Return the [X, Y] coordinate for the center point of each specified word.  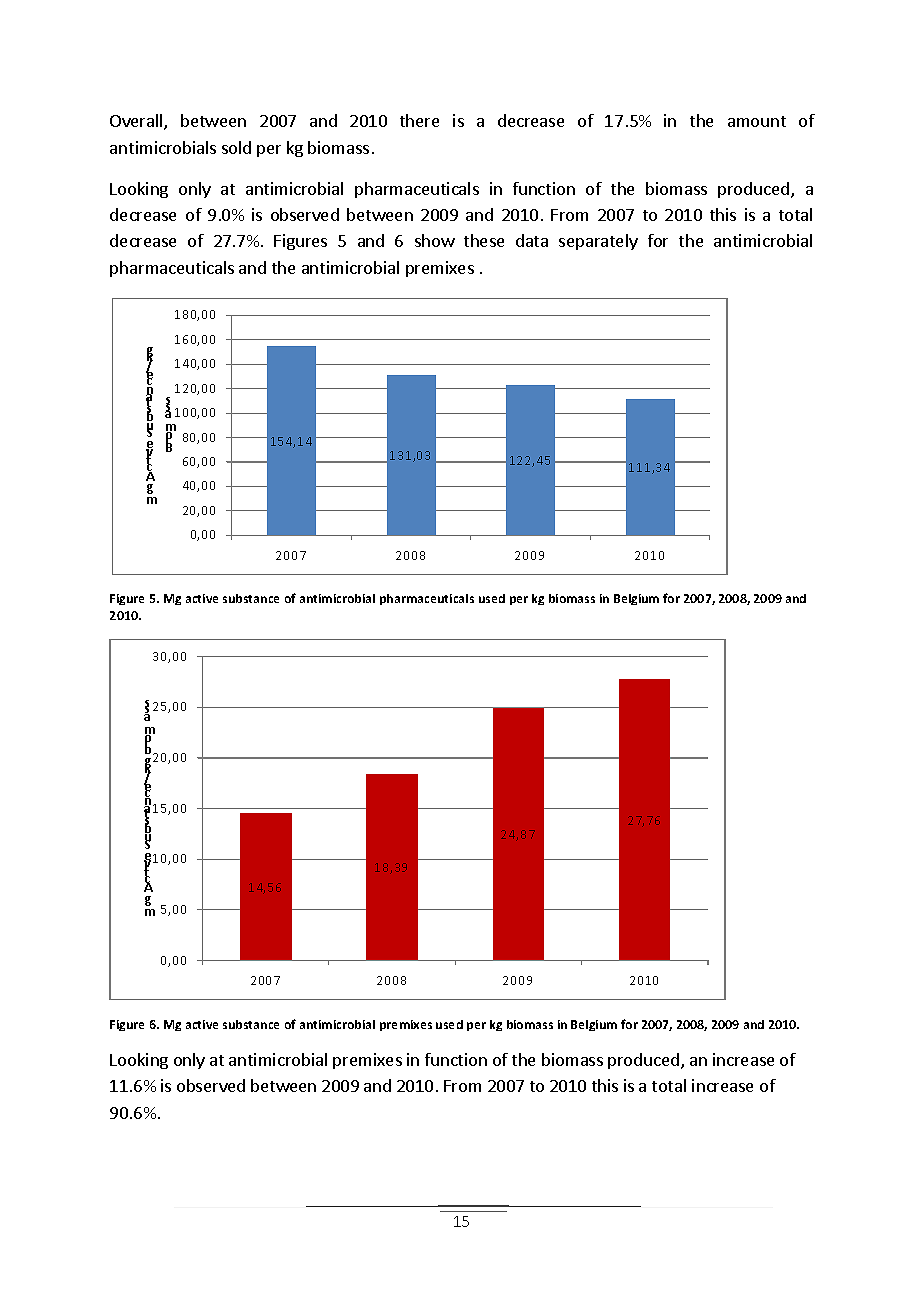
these [484, 240]
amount [757, 121]
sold [236, 147]
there [419, 120]
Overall [137, 122]
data [532, 240]
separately [598, 242]
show [435, 240]
